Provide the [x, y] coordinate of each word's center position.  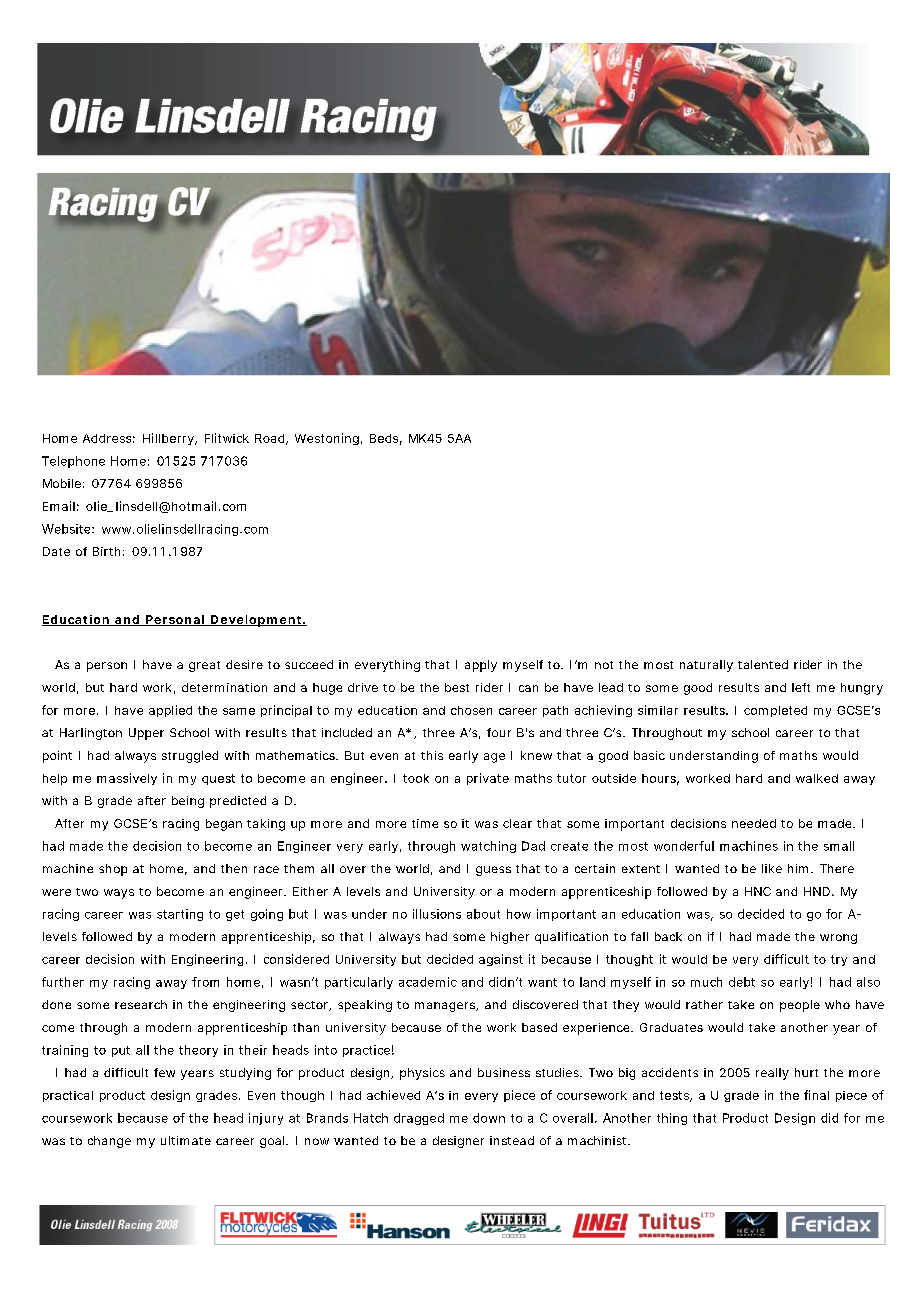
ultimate [186, 1140]
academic [428, 982]
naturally [706, 666]
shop [113, 870]
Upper [146, 734]
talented [763, 664]
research [141, 1004]
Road [271, 439]
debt [742, 982]
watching [488, 847]
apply [481, 666]
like [772, 868]
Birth [106, 551]
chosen [471, 710]
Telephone [73, 462]
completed [775, 711]
